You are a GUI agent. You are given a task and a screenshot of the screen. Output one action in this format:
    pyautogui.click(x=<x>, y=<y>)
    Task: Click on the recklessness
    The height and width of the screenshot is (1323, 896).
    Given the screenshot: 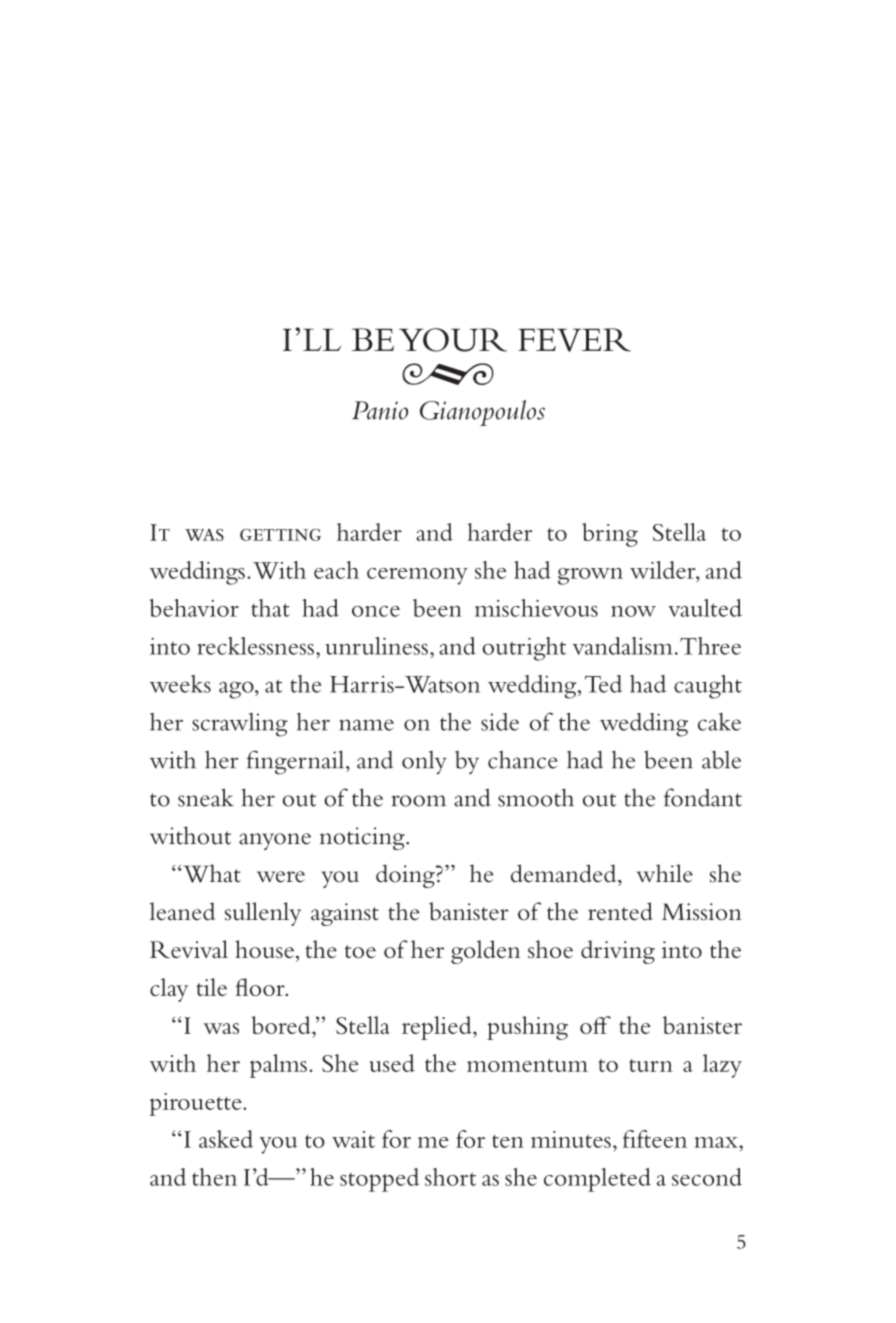 What is the action you would take?
    pyautogui.click(x=256, y=646)
